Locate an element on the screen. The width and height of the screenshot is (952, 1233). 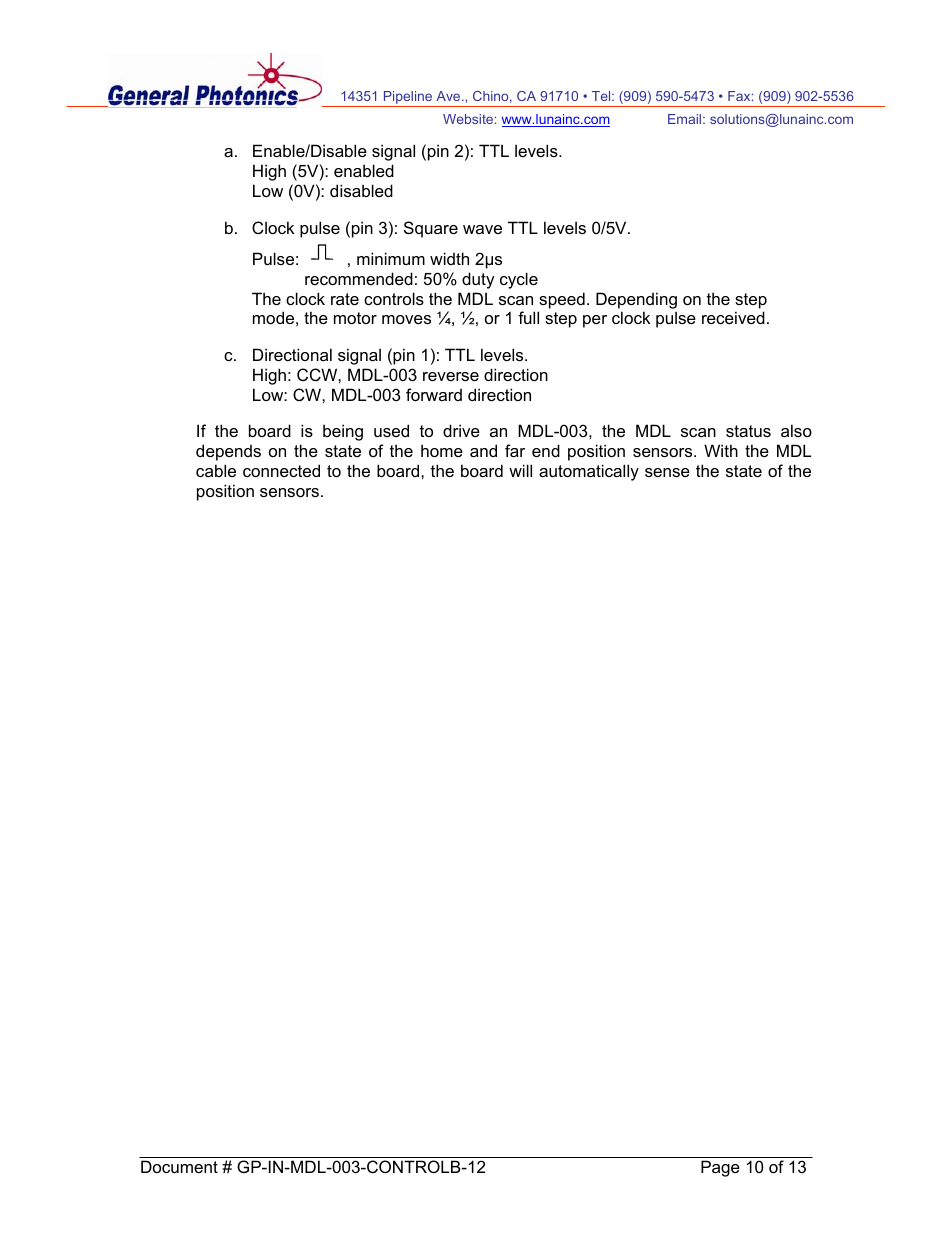
will is located at coordinates (520, 470).
